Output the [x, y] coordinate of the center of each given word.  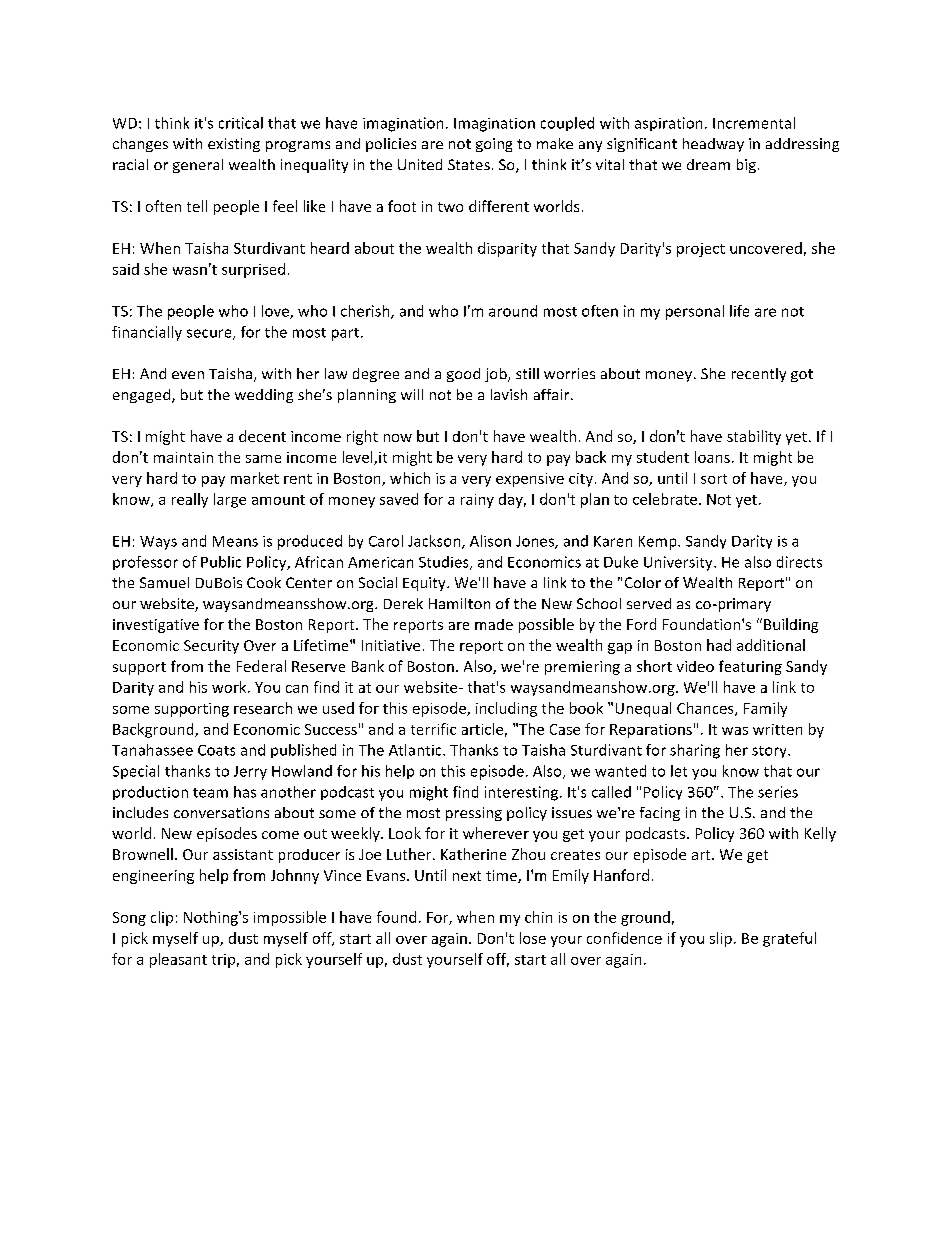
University [679, 563]
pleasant [178, 960]
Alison [490, 541]
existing [234, 145]
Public [221, 562]
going [494, 145]
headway [713, 145]
